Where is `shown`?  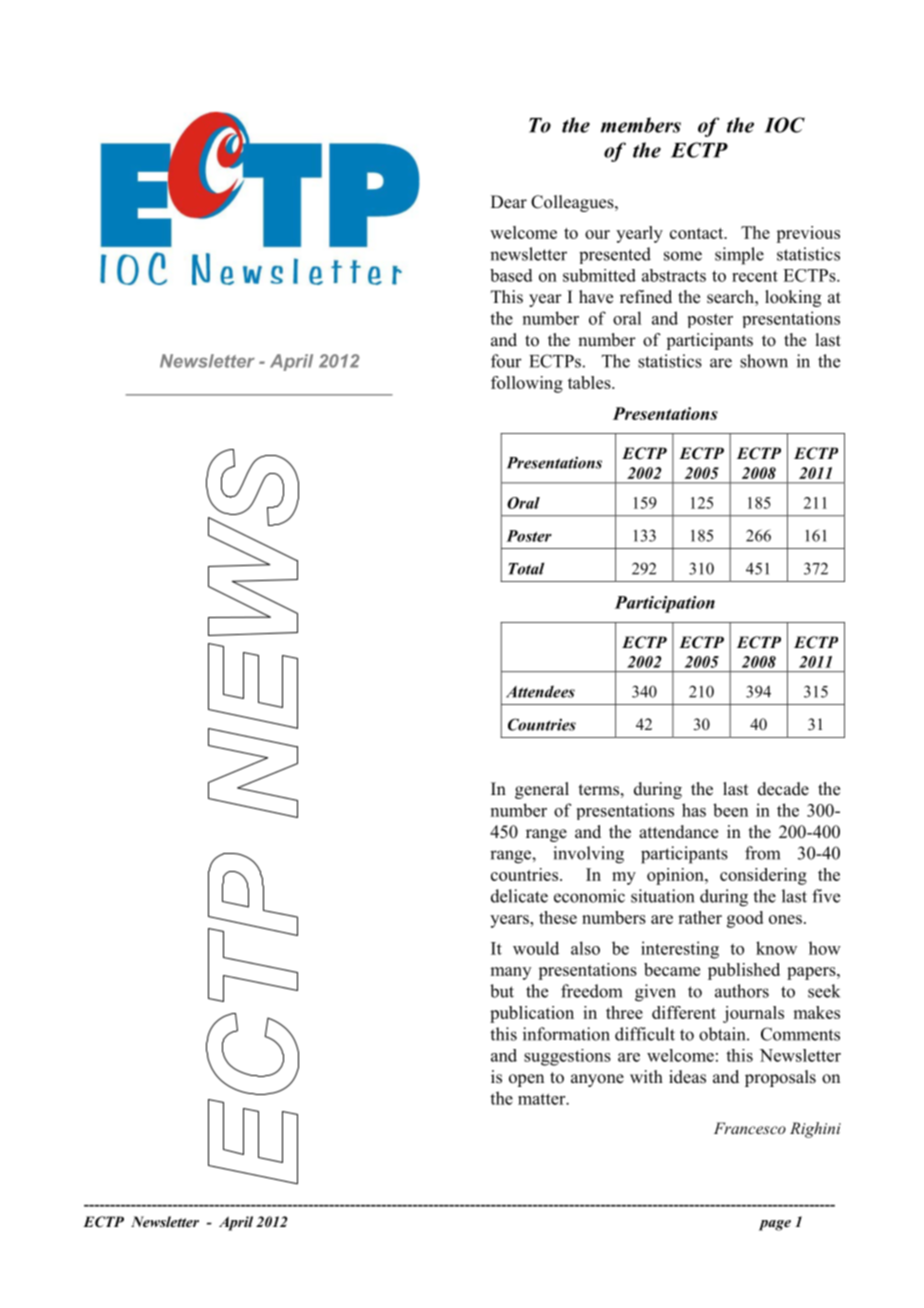 shown is located at coordinates (764, 361).
